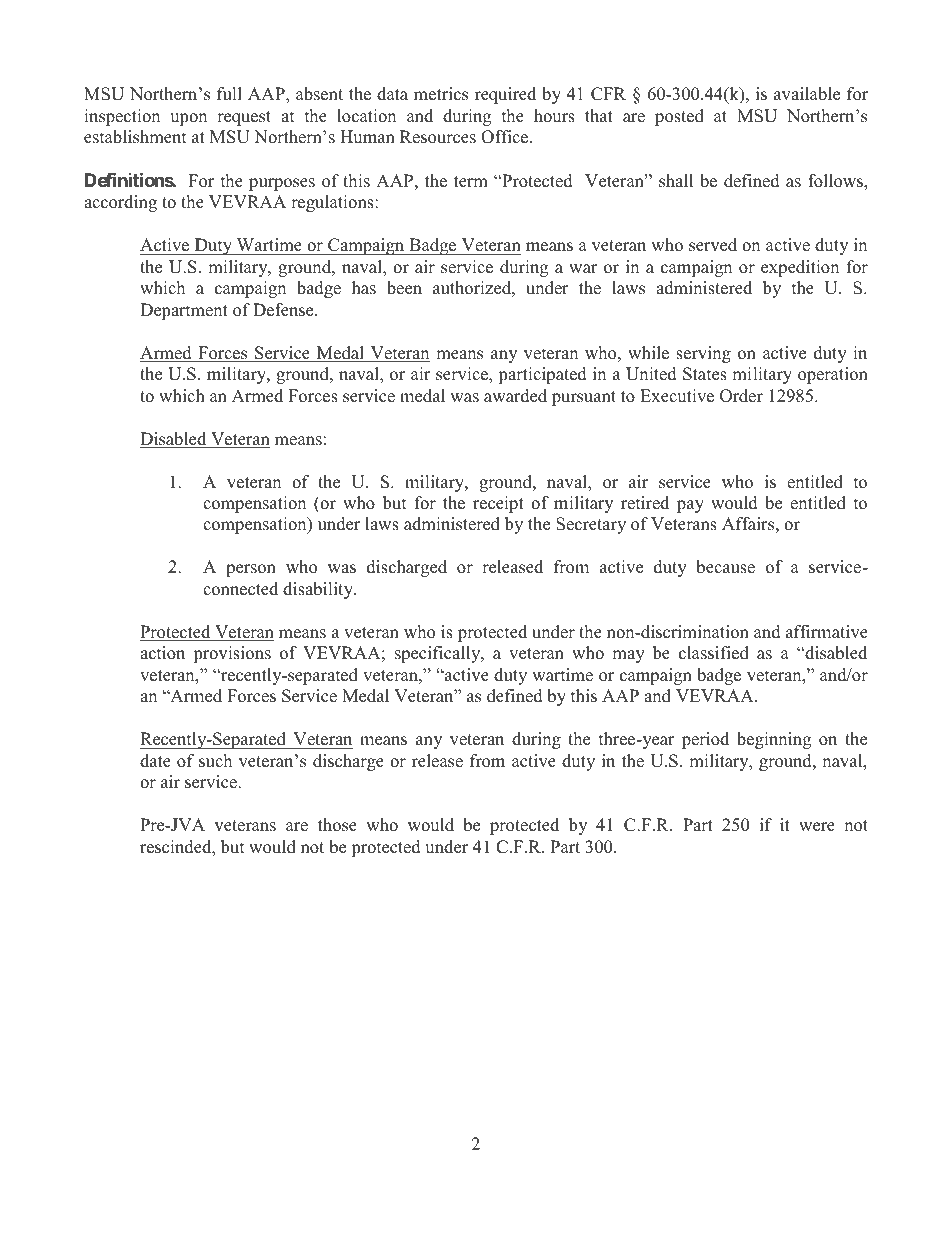  I want to click on those, so click(337, 825).
